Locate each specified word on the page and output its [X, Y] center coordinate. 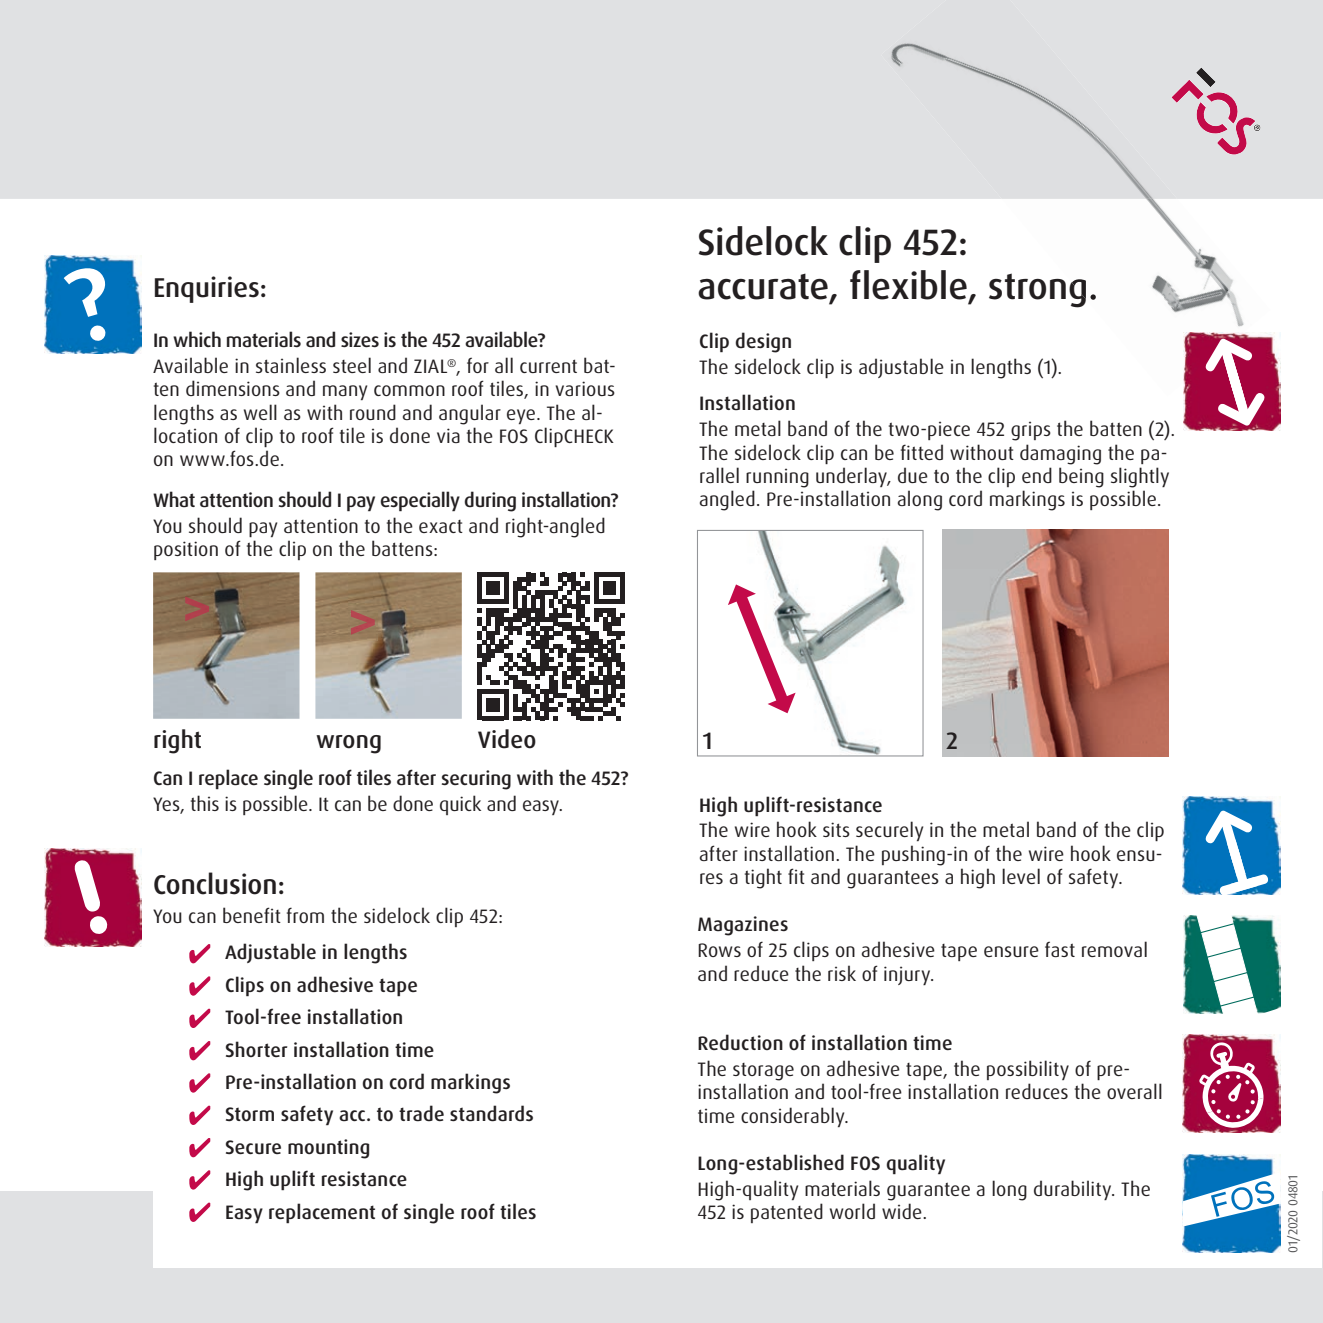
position [186, 550]
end [1037, 475]
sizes [360, 339]
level [1021, 876]
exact [441, 526]
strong [1037, 290]
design [763, 342]
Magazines [743, 926]
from [305, 915]
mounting [328, 1149]
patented [787, 1213]
